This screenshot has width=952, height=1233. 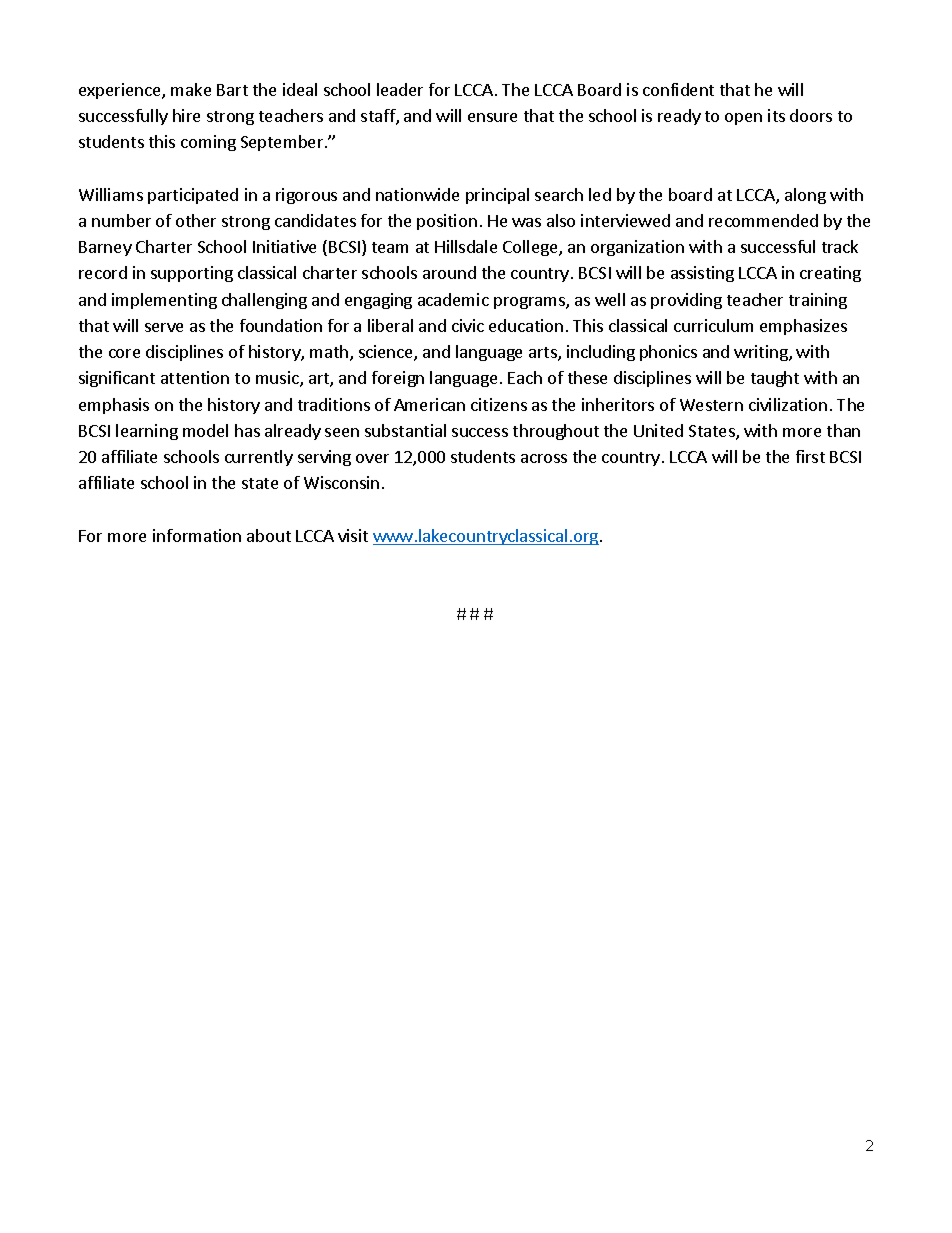 What do you see at coordinates (197, 535) in the screenshot?
I see `information` at bounding box center [197, 535].
